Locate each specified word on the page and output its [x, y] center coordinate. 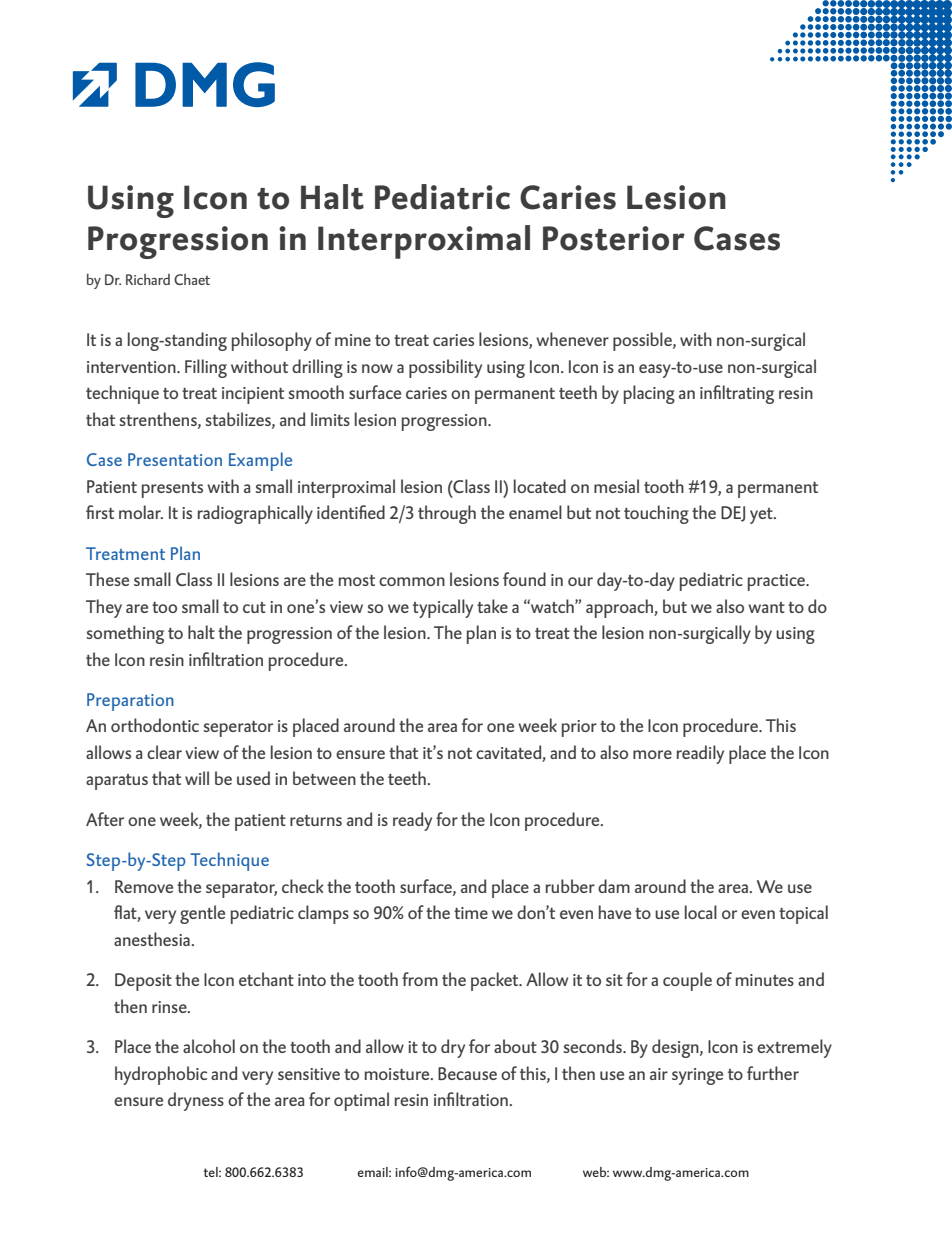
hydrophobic [161, 1075]
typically [443, 608]
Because [467, 1073]
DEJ [733, 514]
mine [353, 340]
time [471, 913]
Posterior [614, 238]
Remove [144, 886]
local [701, 912]
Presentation [175, 459]
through [447, 514]
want [766, 607]
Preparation [130, 702]
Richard [148, 279]
